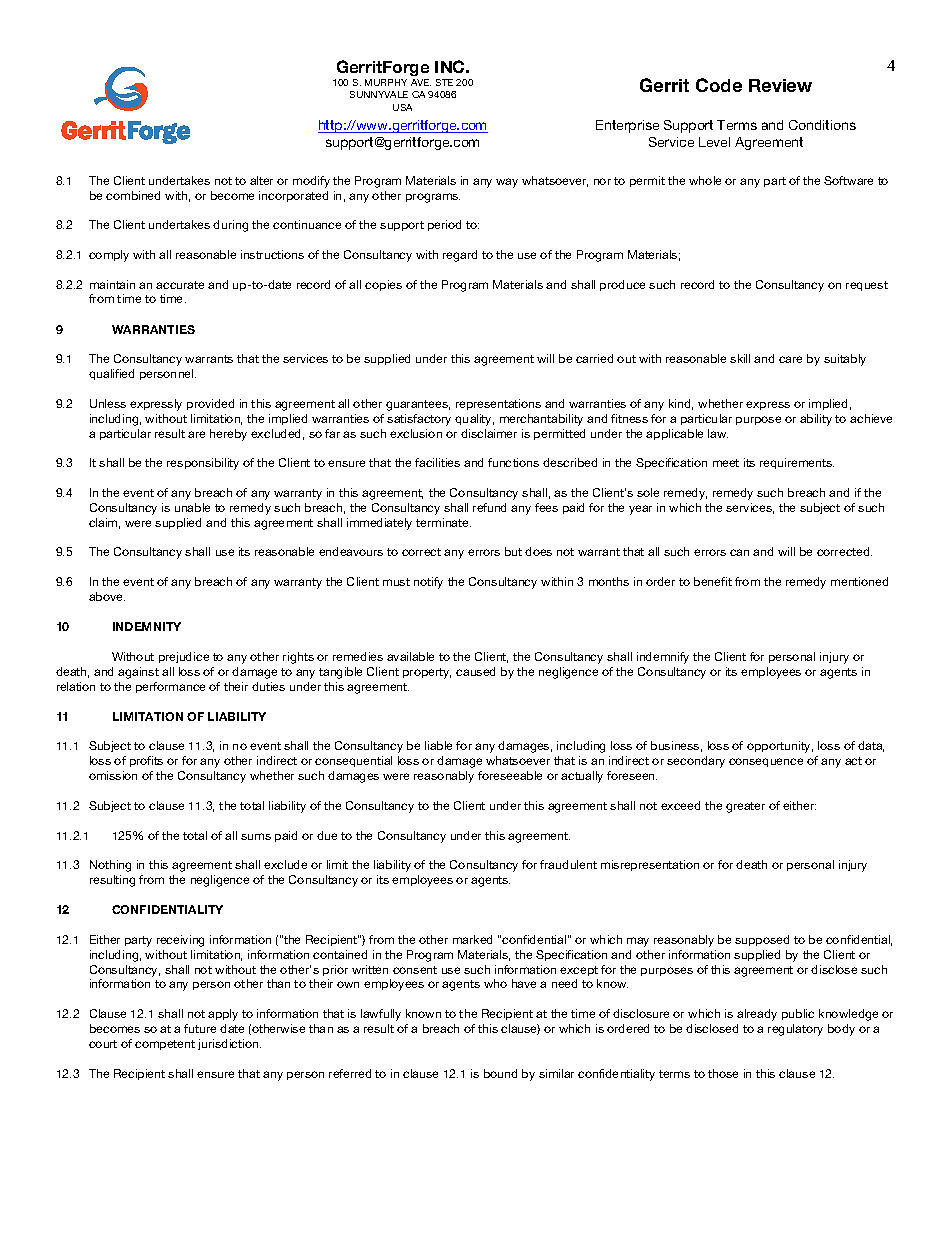 The height and width of the screenshot is (1233, 952). What do you see at coordinates (428, 583) in the screenshot?
I see `notify` at bounding box center [428, 583].
